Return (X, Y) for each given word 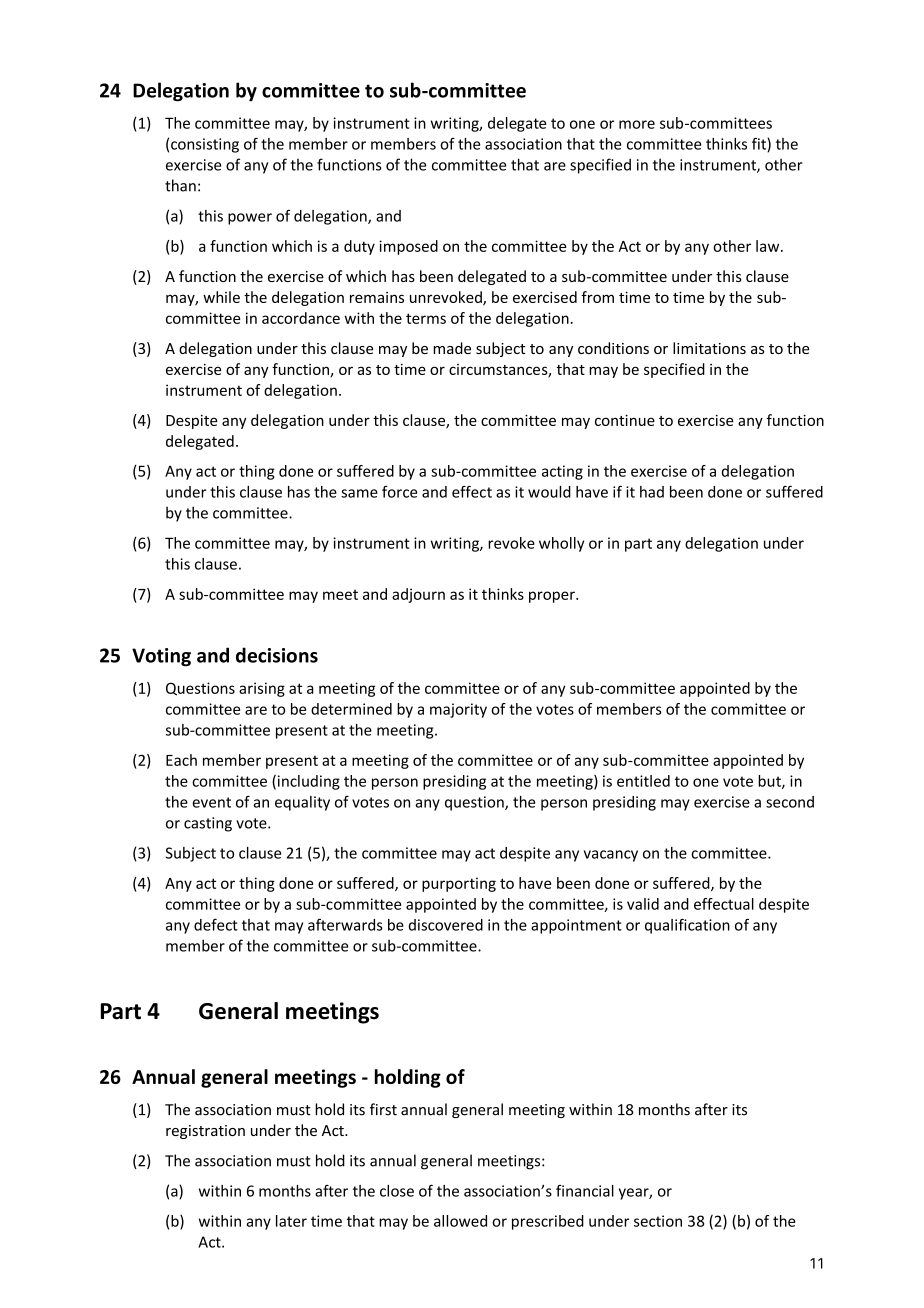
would (549, 492)
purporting (459, 884)
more (637, 124)
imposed (408, 247)
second (790, 802)
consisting (205, 145)
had (652, 492)
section (658, 1221)
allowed (460, 1221)
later (291, 1221)
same (359, 493)
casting (208, 824)
